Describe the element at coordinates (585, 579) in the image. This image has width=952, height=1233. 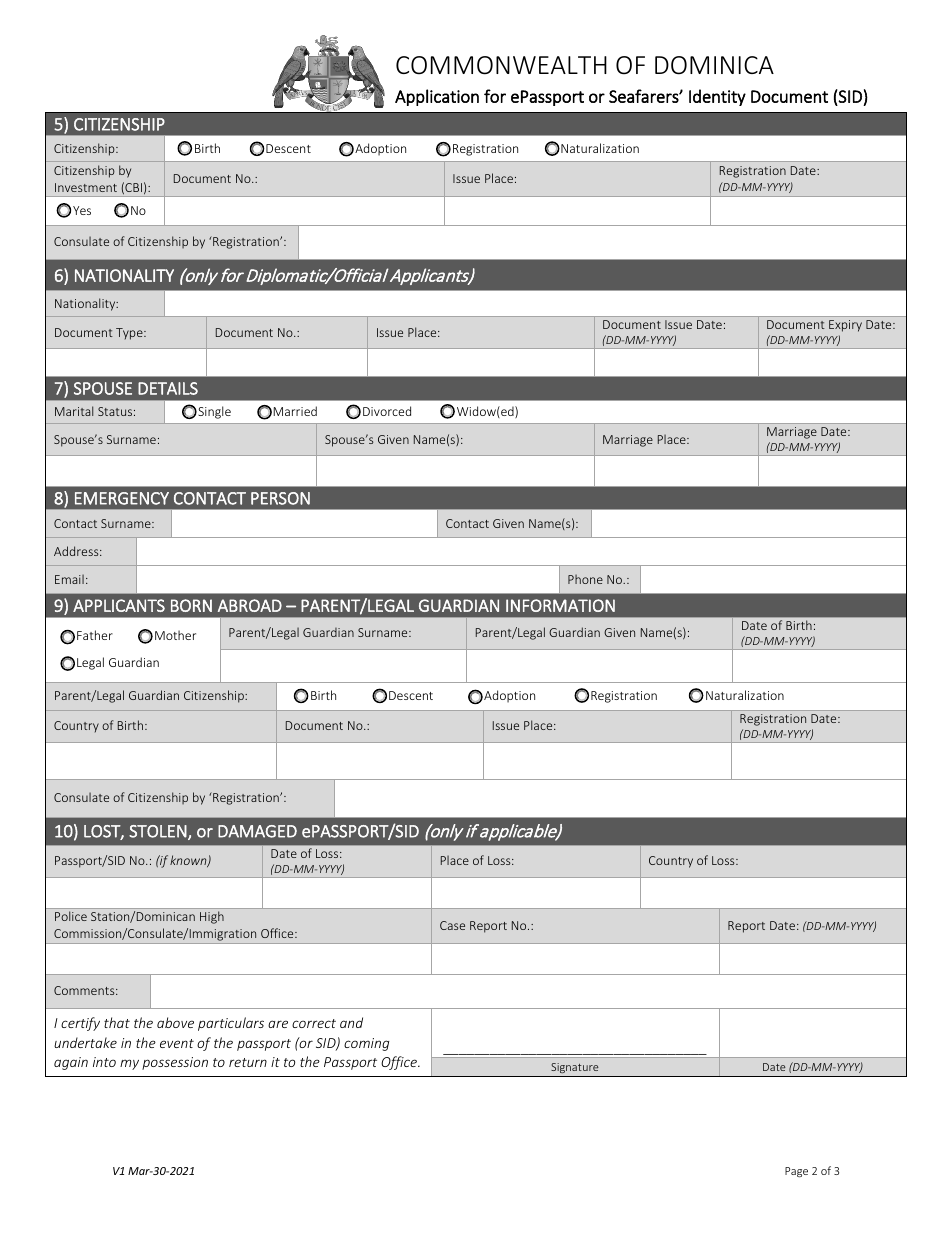
I see `Phone` at that location.
